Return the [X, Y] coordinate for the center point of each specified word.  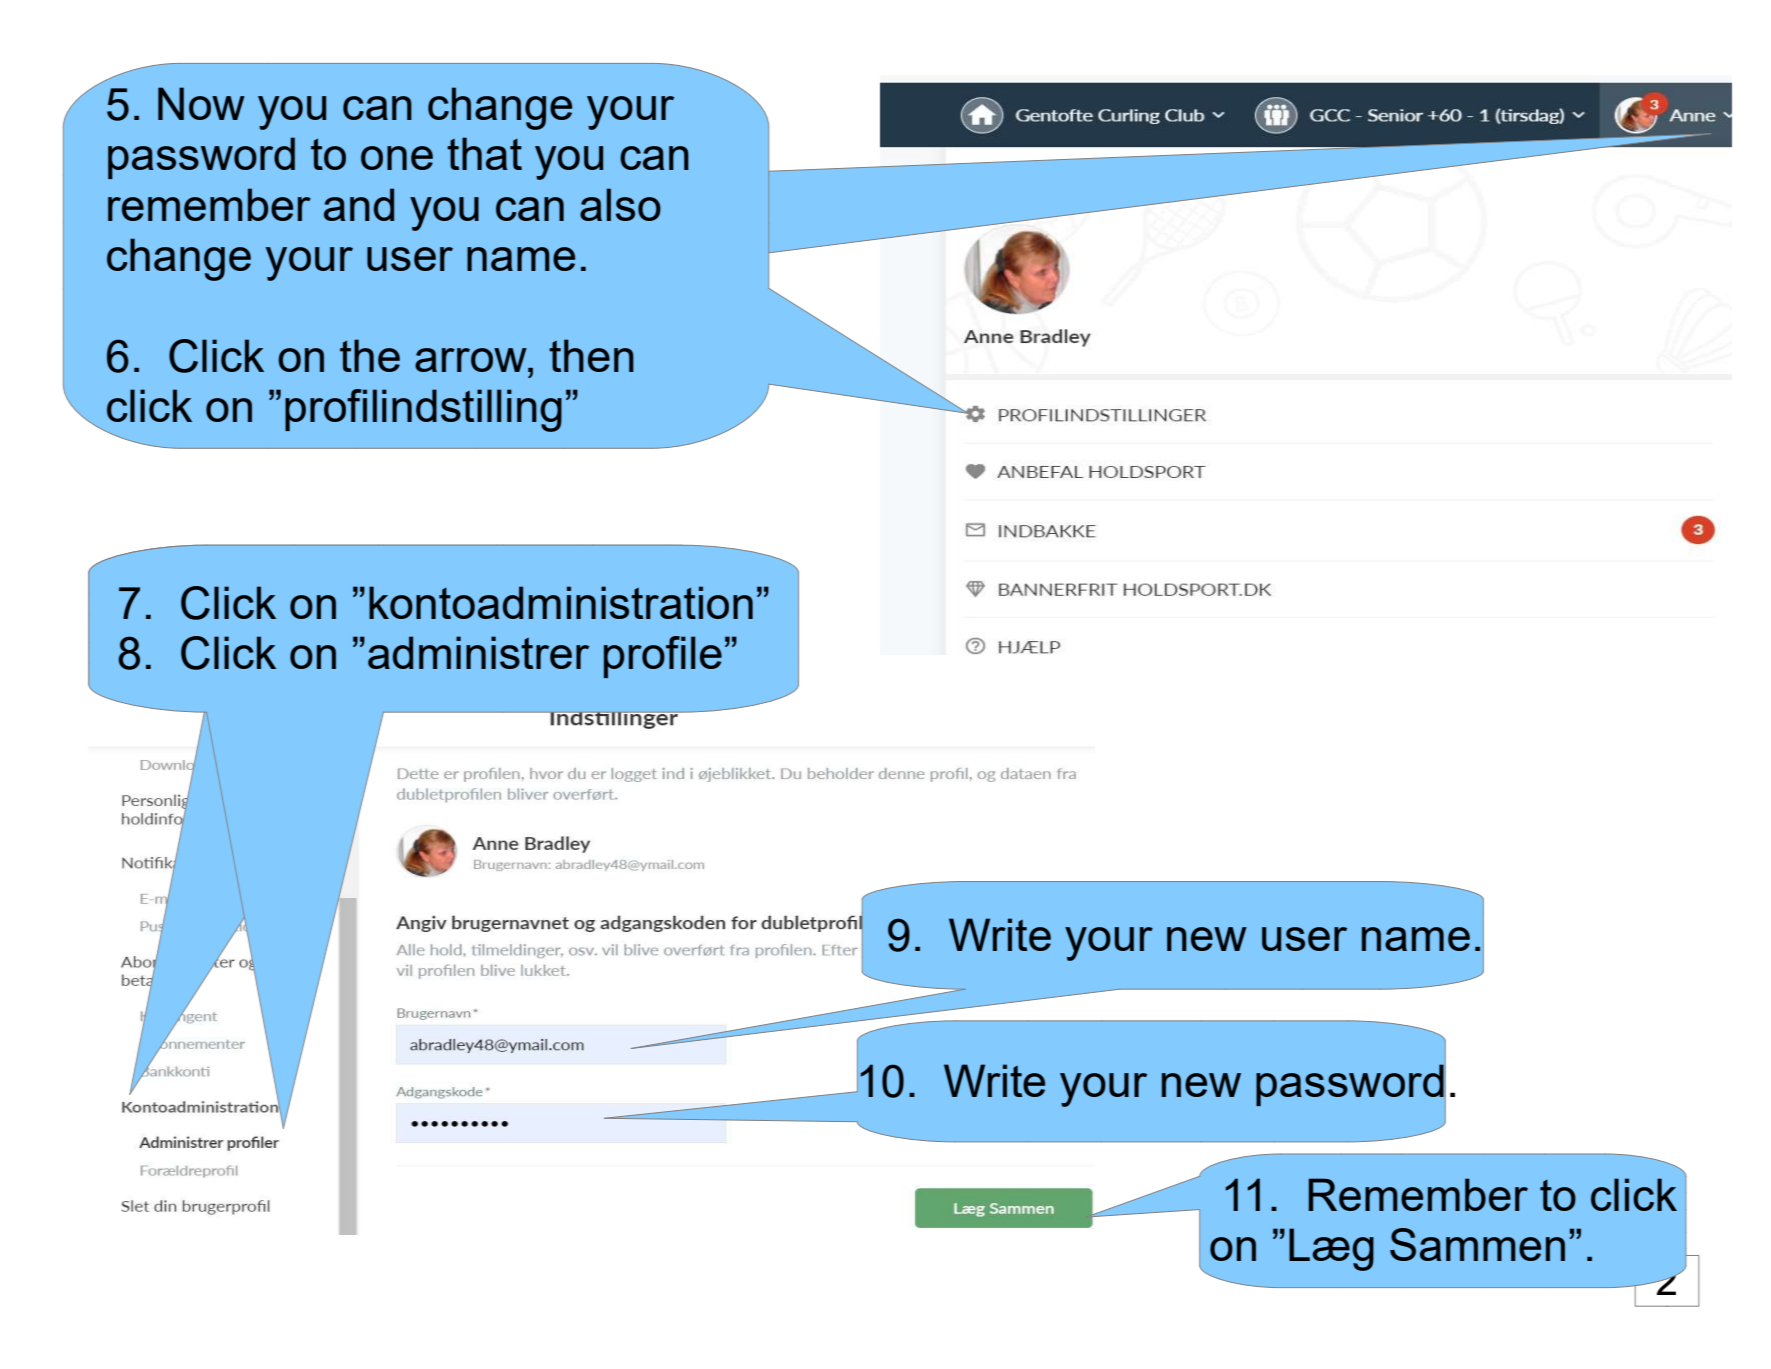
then [591, 355]
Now [201, 103]
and [359, 204]
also [620, 204]
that [484, 153]
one [397, 158]
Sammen [1477, 1244]
